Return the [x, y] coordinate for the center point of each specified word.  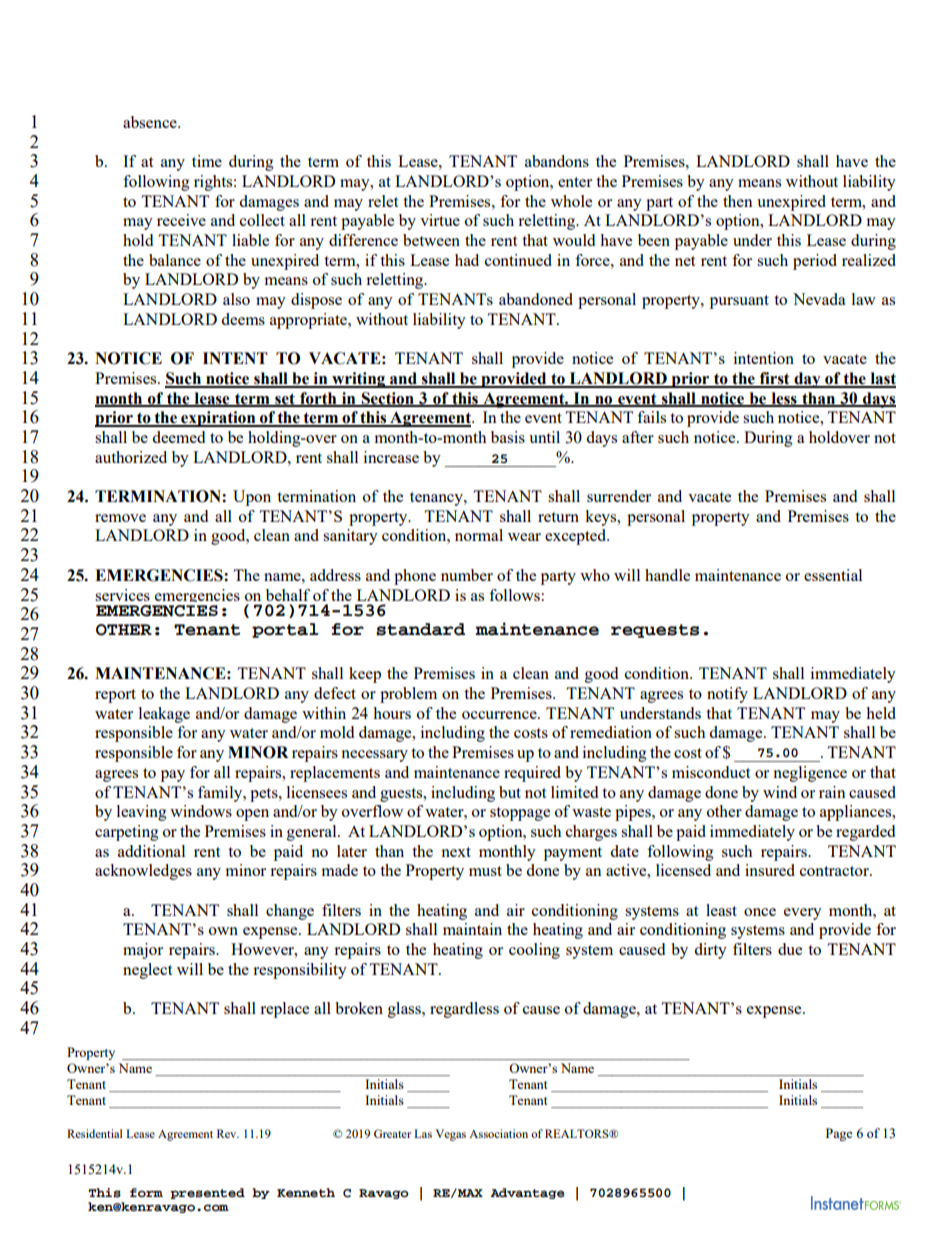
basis [508, 437]
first [774, 379]
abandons [557, 161]
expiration [218, 419]
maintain [472, 929]
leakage [164, 715]
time [207, 161]
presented [207, 1193]
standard [420, 629]
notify [727, 695]
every [803, 914]
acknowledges [143, 872]
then [738, 201]
